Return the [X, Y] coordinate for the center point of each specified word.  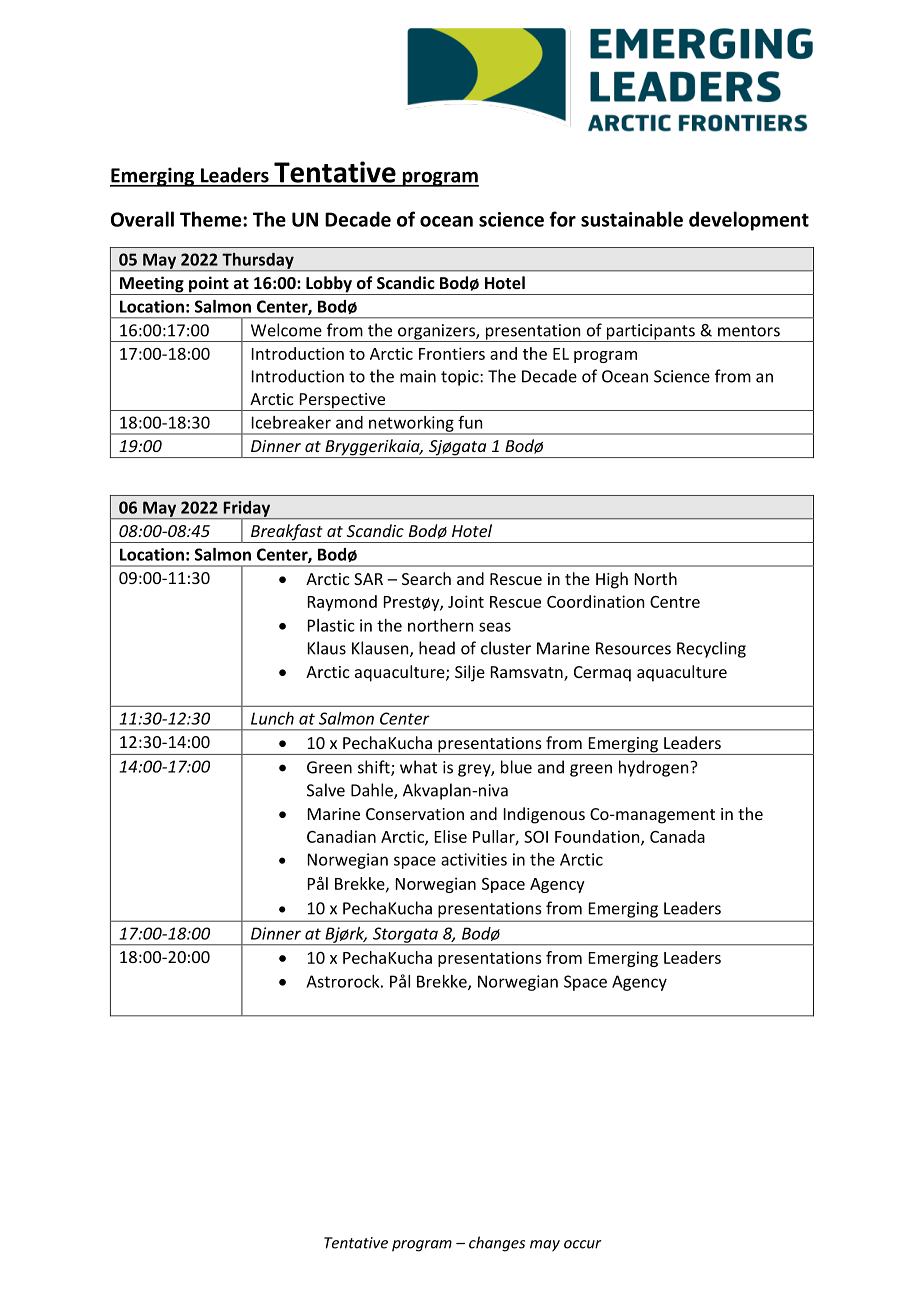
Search [426, 578]
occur [583, 1244]
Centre [675, 602]
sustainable [632, 219]
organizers [436, 333]
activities [474, 859]
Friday [247, 510]
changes [497, 1244]
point [209, 285]
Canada [677, 836]
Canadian [341, 836]
